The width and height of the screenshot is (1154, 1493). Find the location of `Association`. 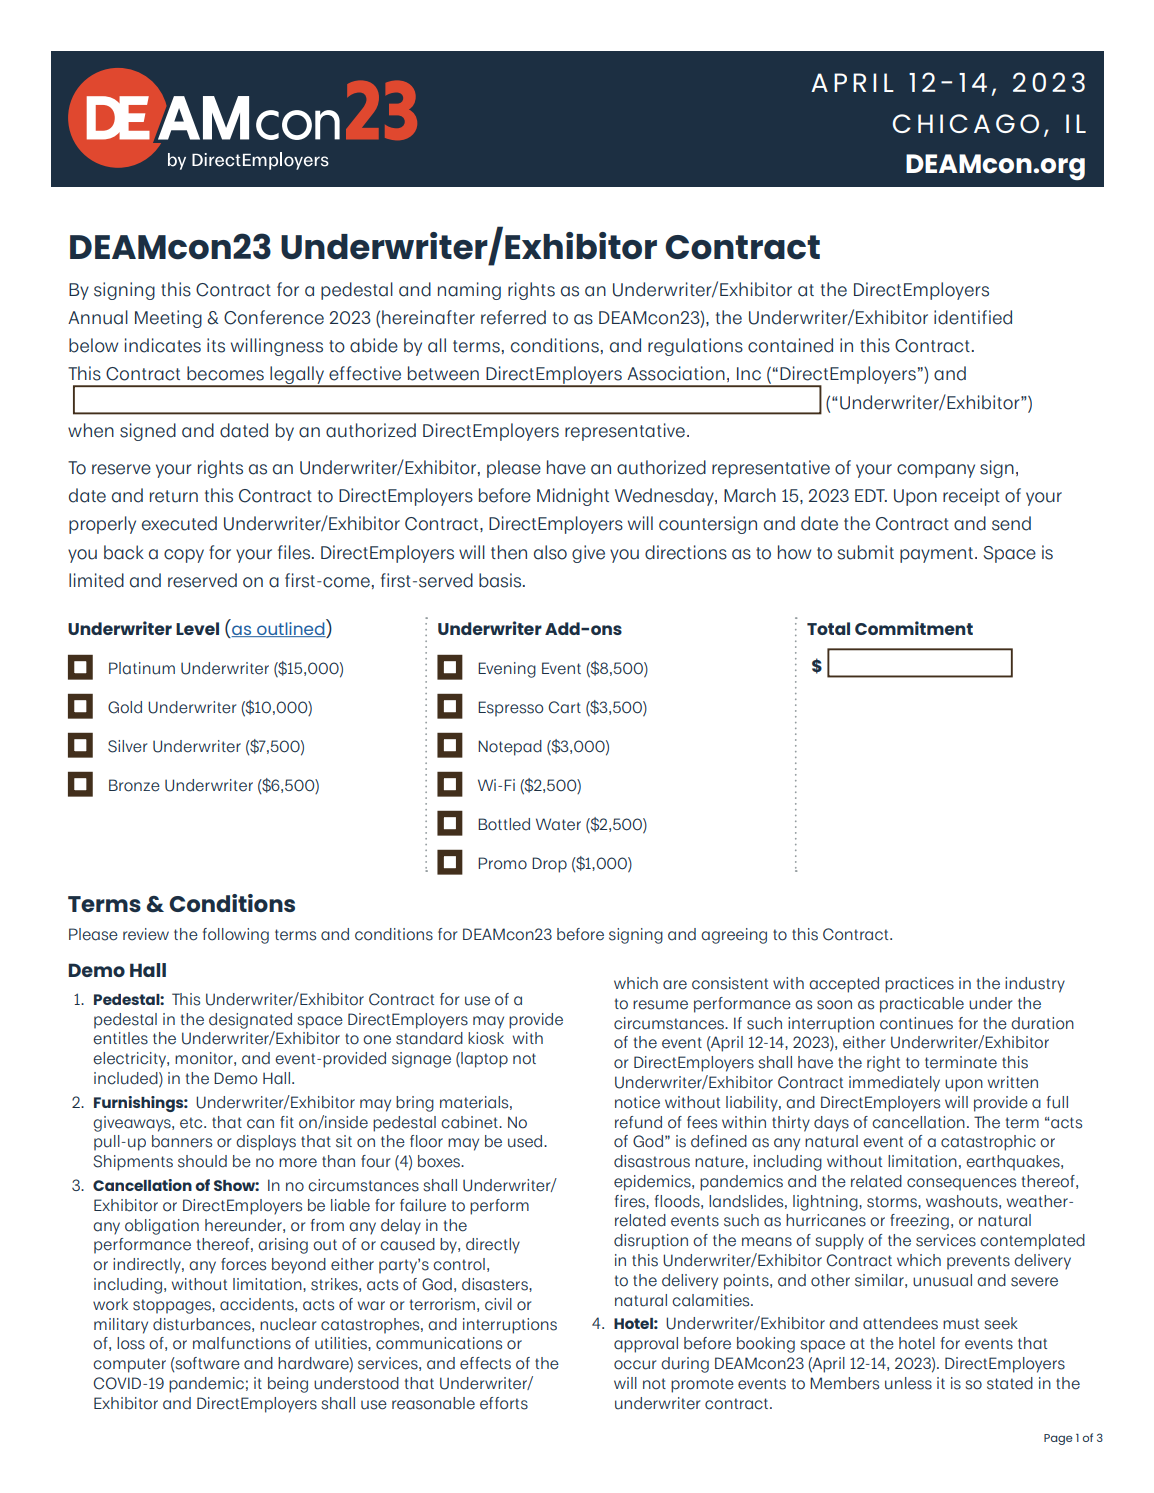

Association is located at coordinates (676, 373).
